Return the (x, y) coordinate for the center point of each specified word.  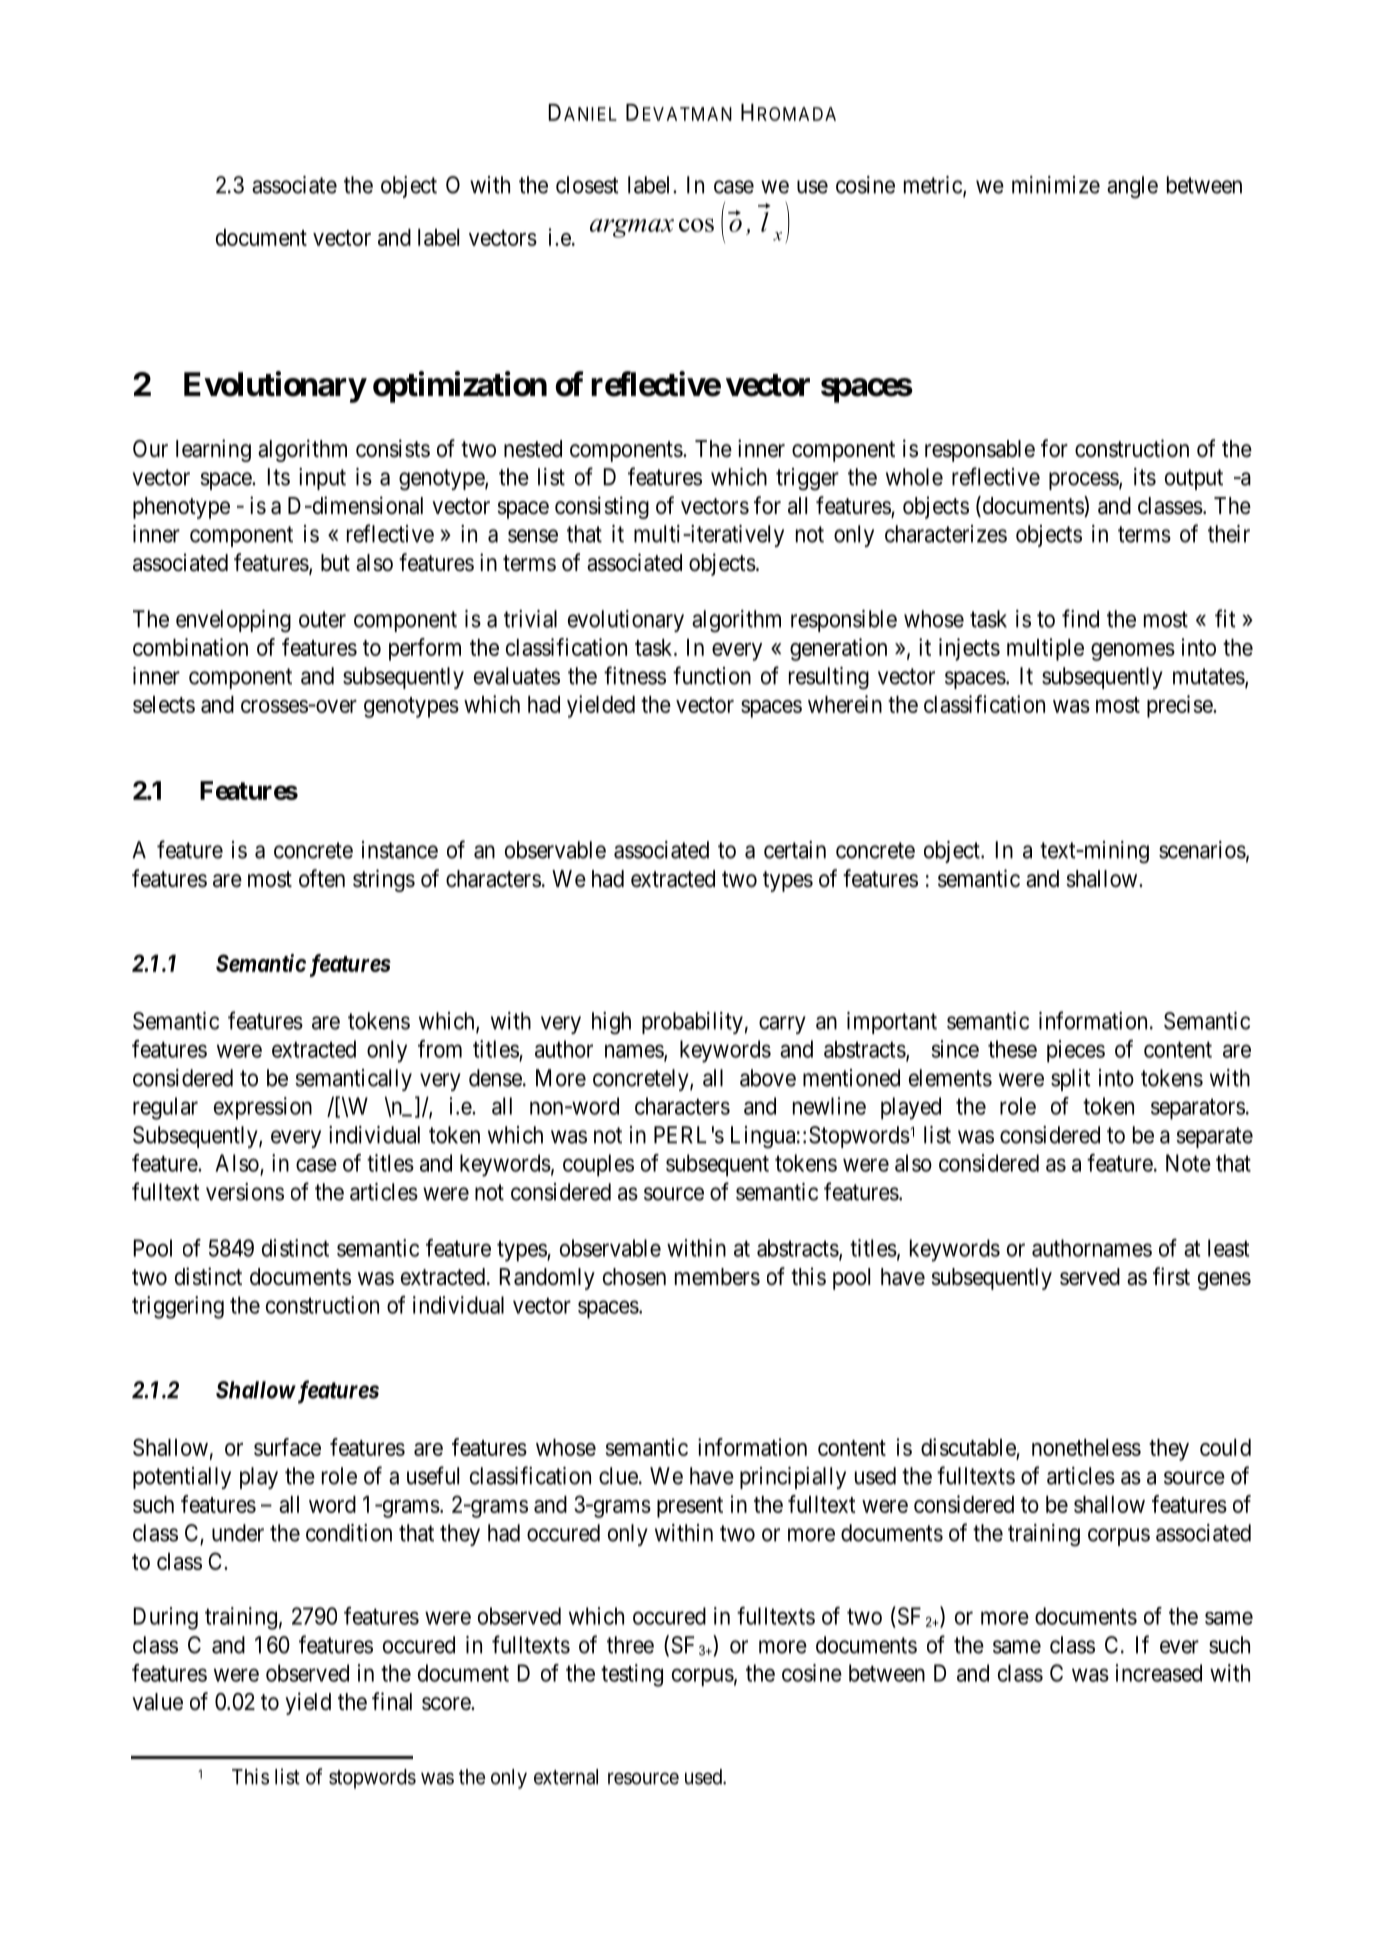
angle (1132, 187)
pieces (1076, 1051)
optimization (460, 387)
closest (587, 185)
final (392, 1701)
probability (692, 1023)
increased (1159, 1673)
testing (632, 1675)
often (322, 878)
